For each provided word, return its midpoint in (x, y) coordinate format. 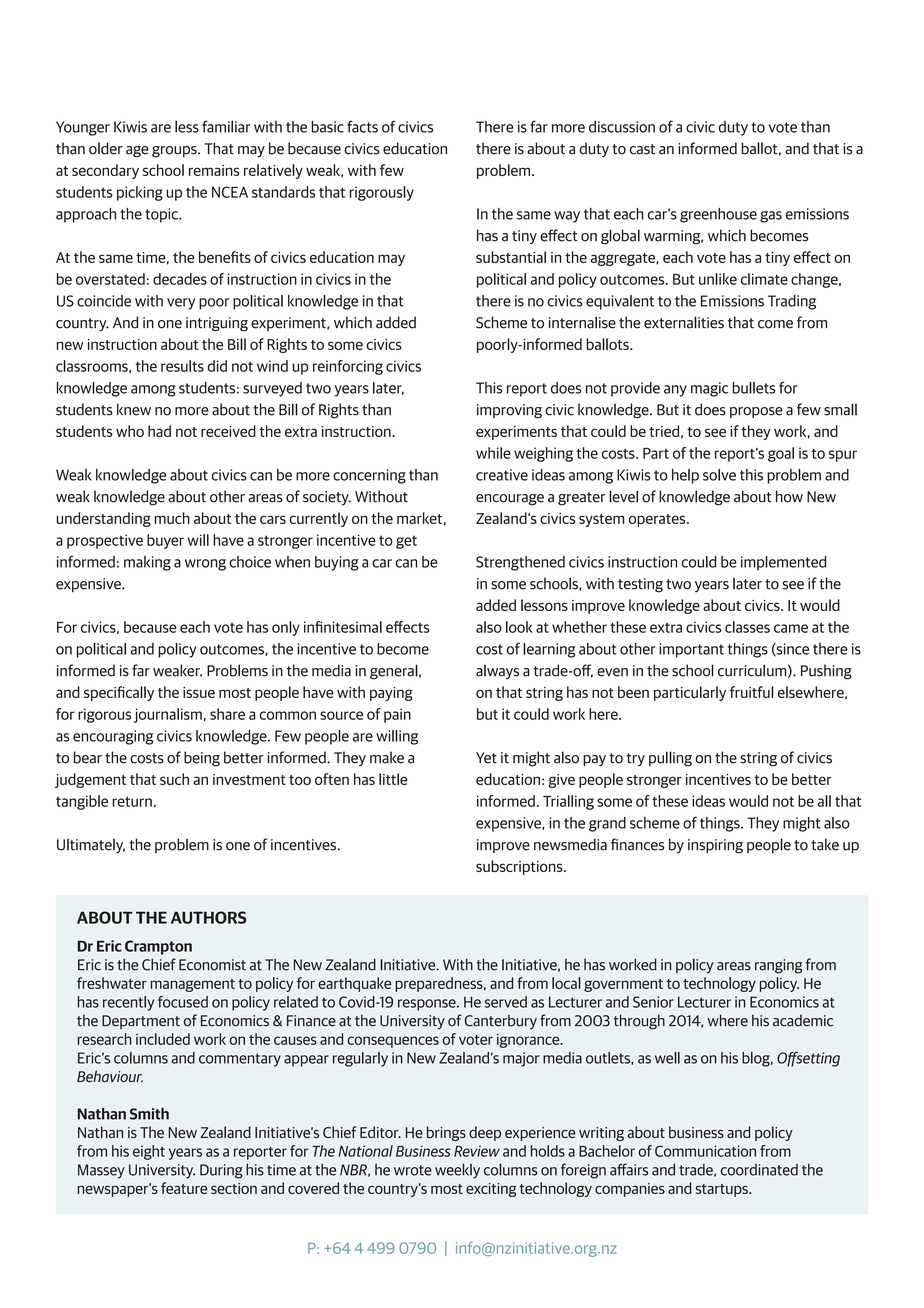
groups (175, 152)
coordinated (759, 1170)
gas (771, 217)
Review (477, 1151)
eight (149, 1152)
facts (362, 126)
